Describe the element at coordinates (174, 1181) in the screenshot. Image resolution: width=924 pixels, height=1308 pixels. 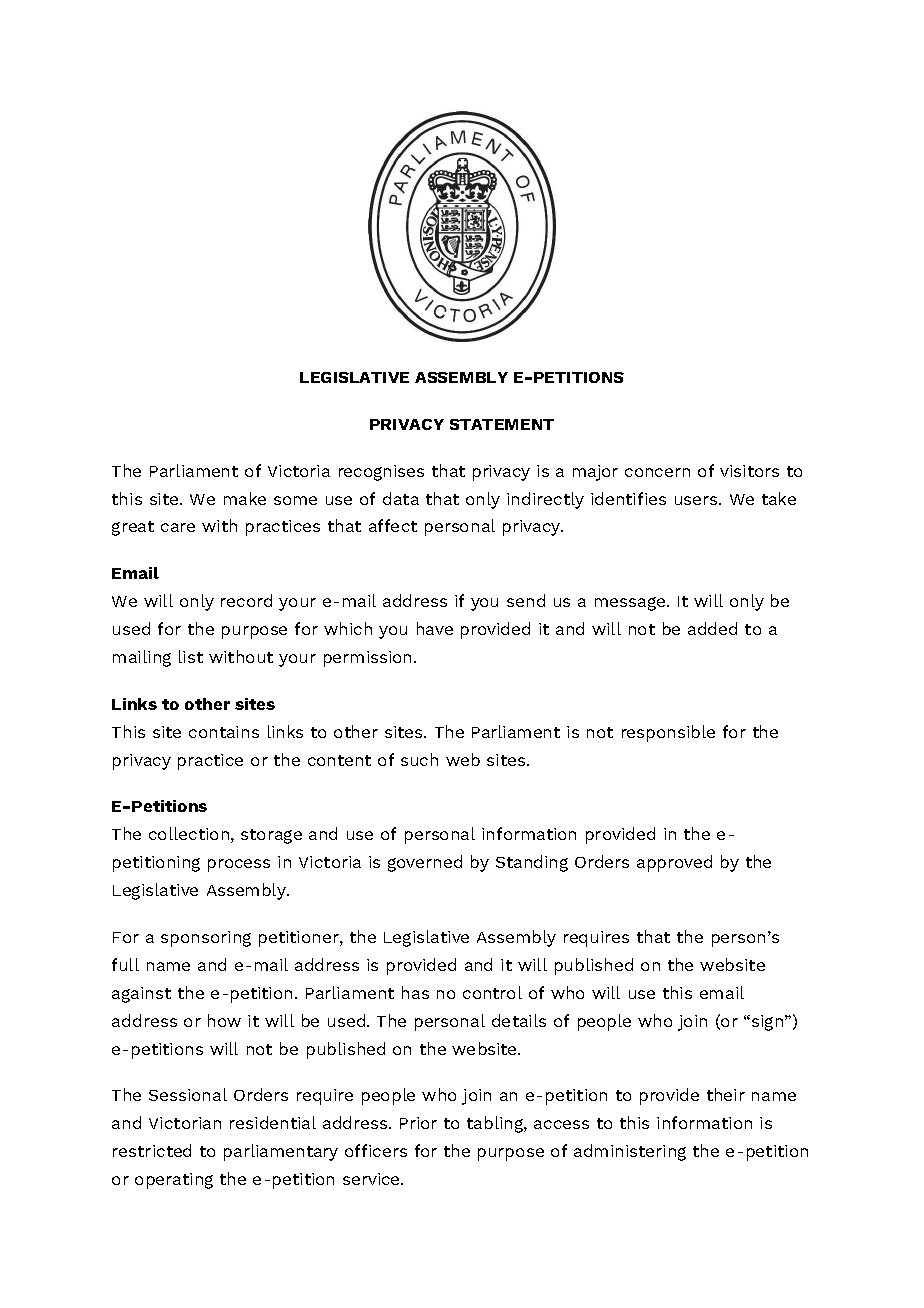
I see `operating` at that location.
